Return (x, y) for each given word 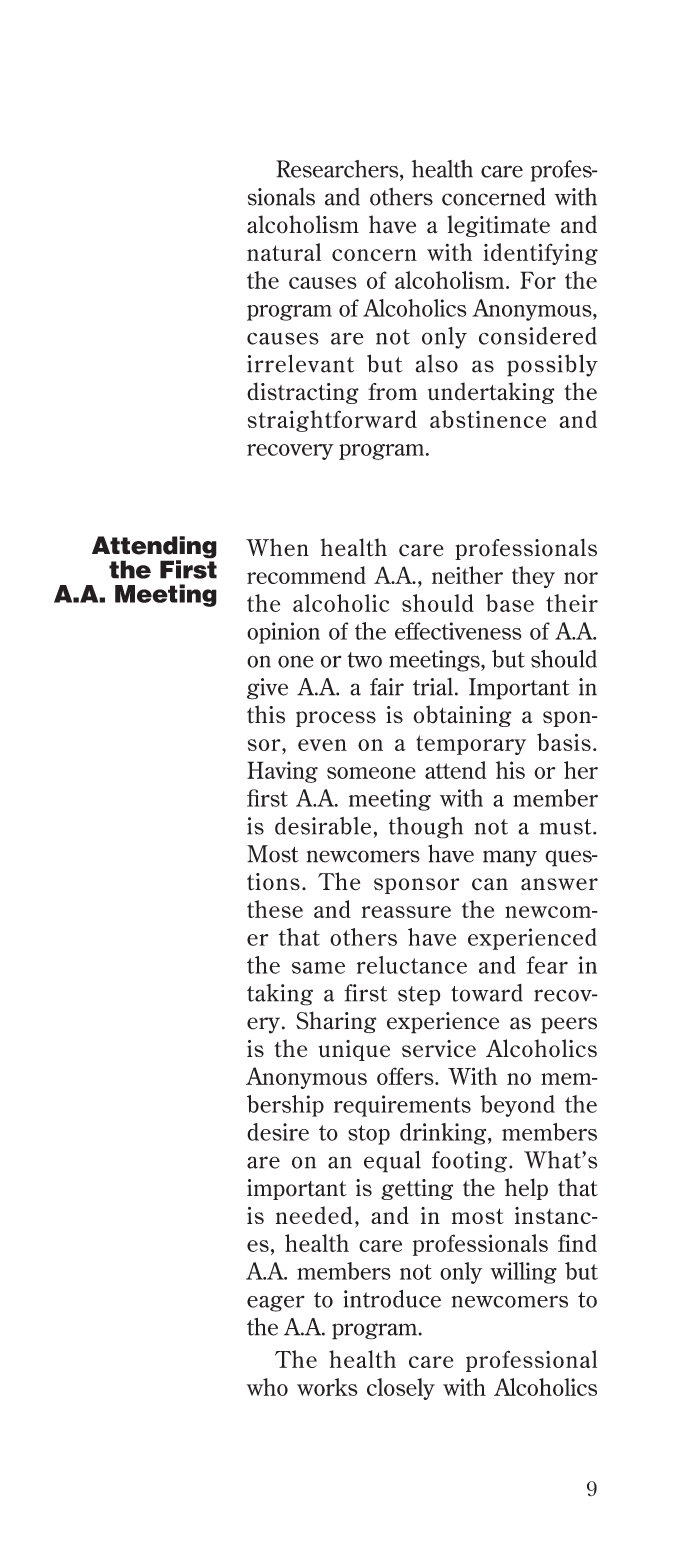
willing (523, 1273)
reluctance (412, 965)
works (327, 1387)
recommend (306, 575)
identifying (541, 254)
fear (547, 965)
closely (401, 1389)
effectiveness (458, 631)
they (533, 577)
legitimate (498, 226)
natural (284, 252)
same (318, 968)
